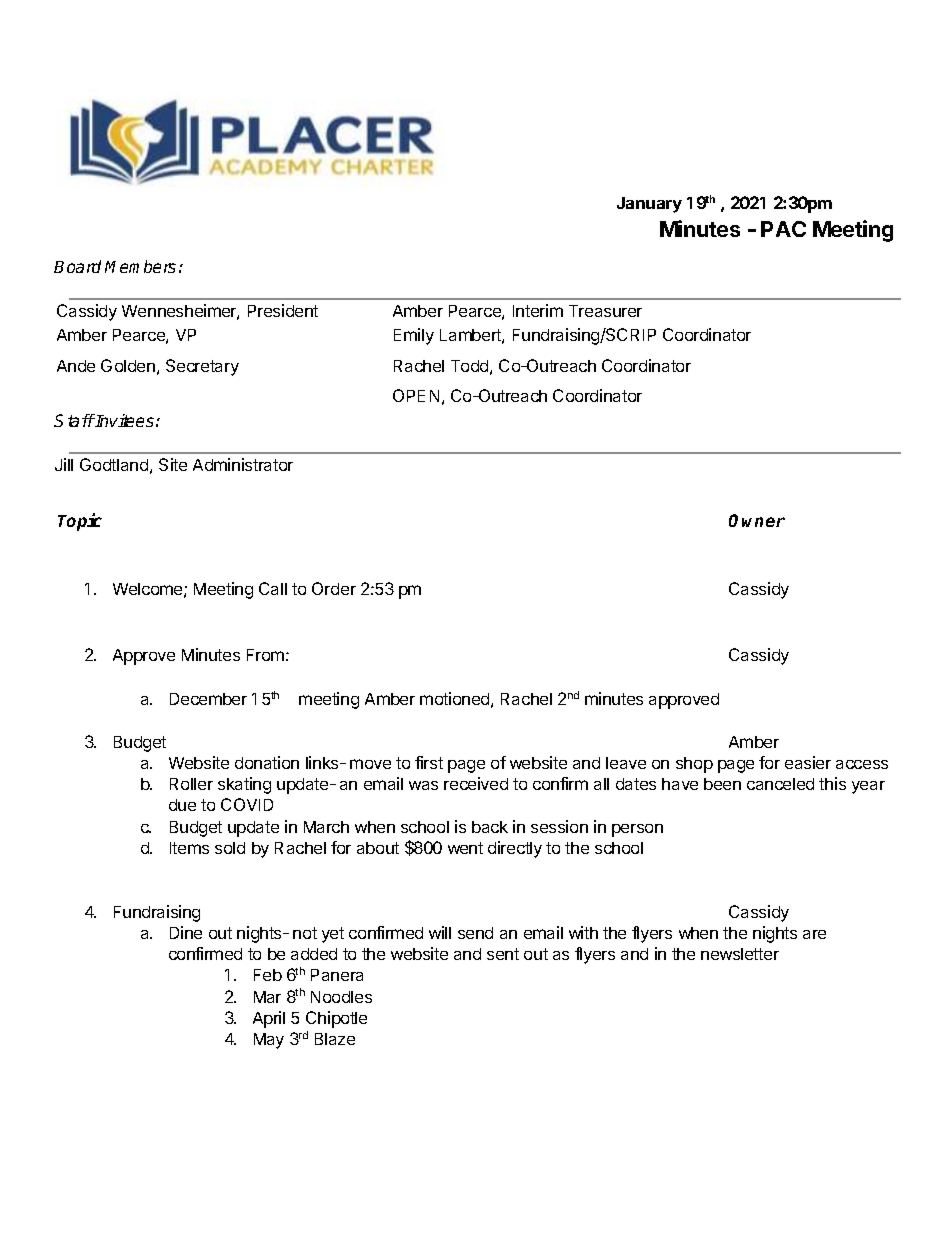  Describe the element at coordinates (757, 520) in the document. I see `Owner` at that location.
